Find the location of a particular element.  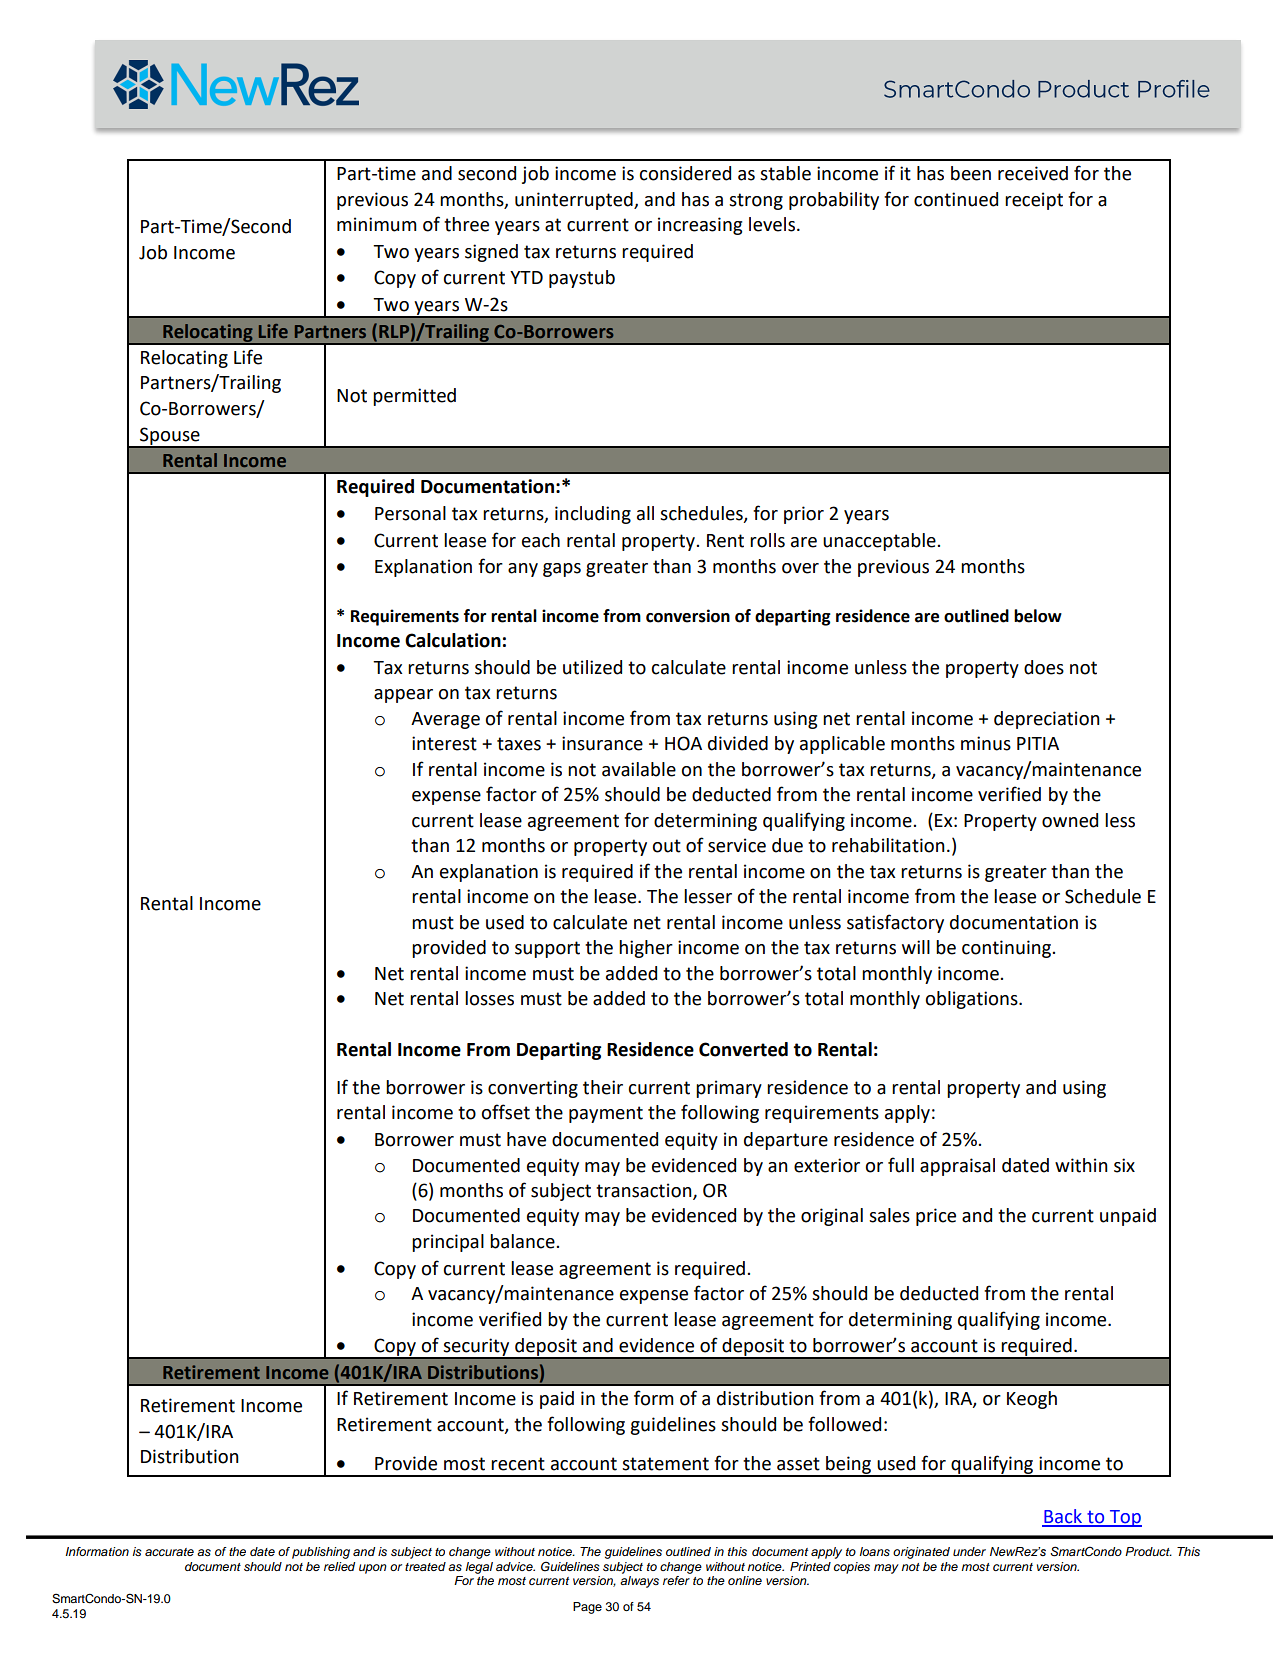

all is located at coordinates (645, 513).
